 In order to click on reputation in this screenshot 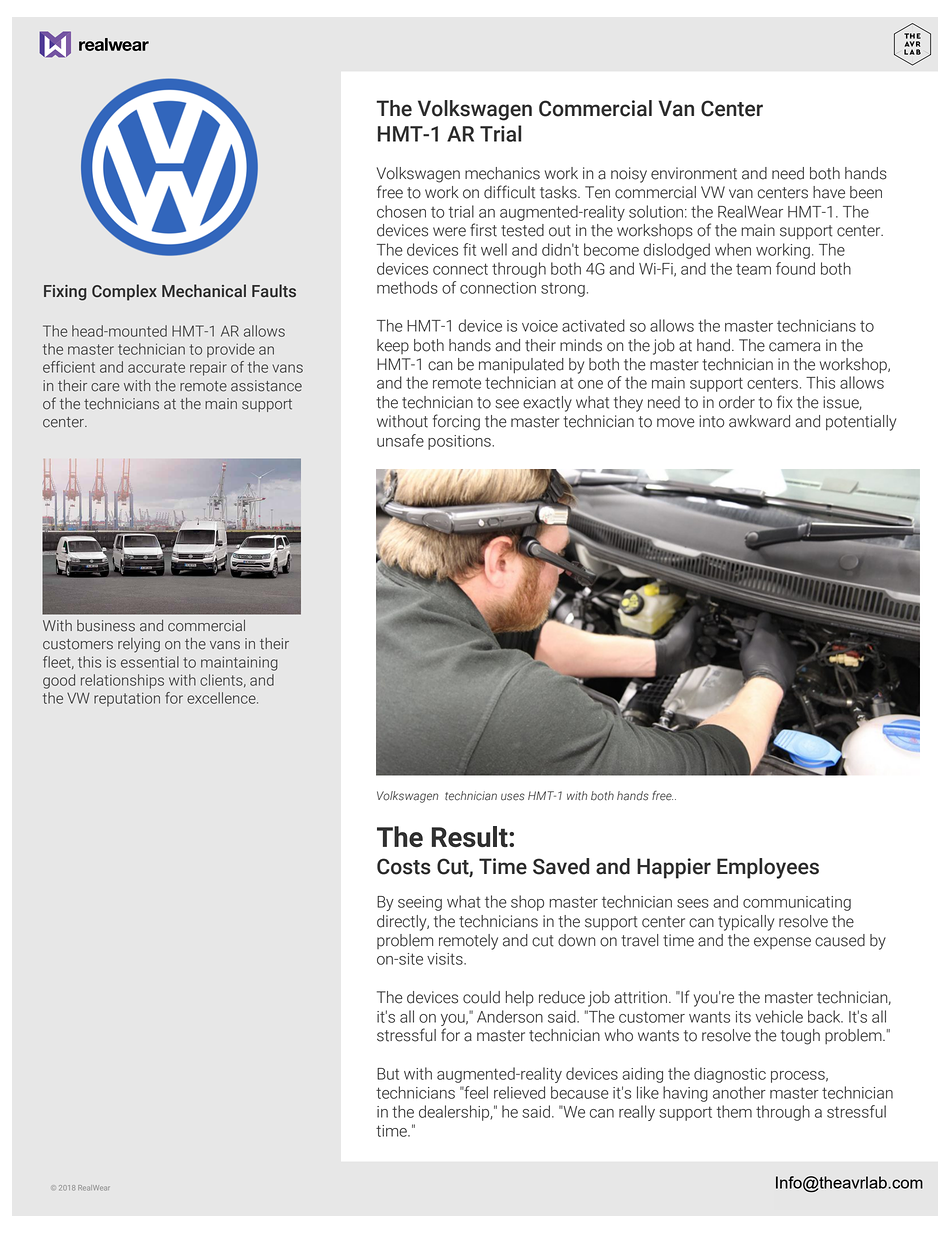, I will do `click(127, 699)`.
